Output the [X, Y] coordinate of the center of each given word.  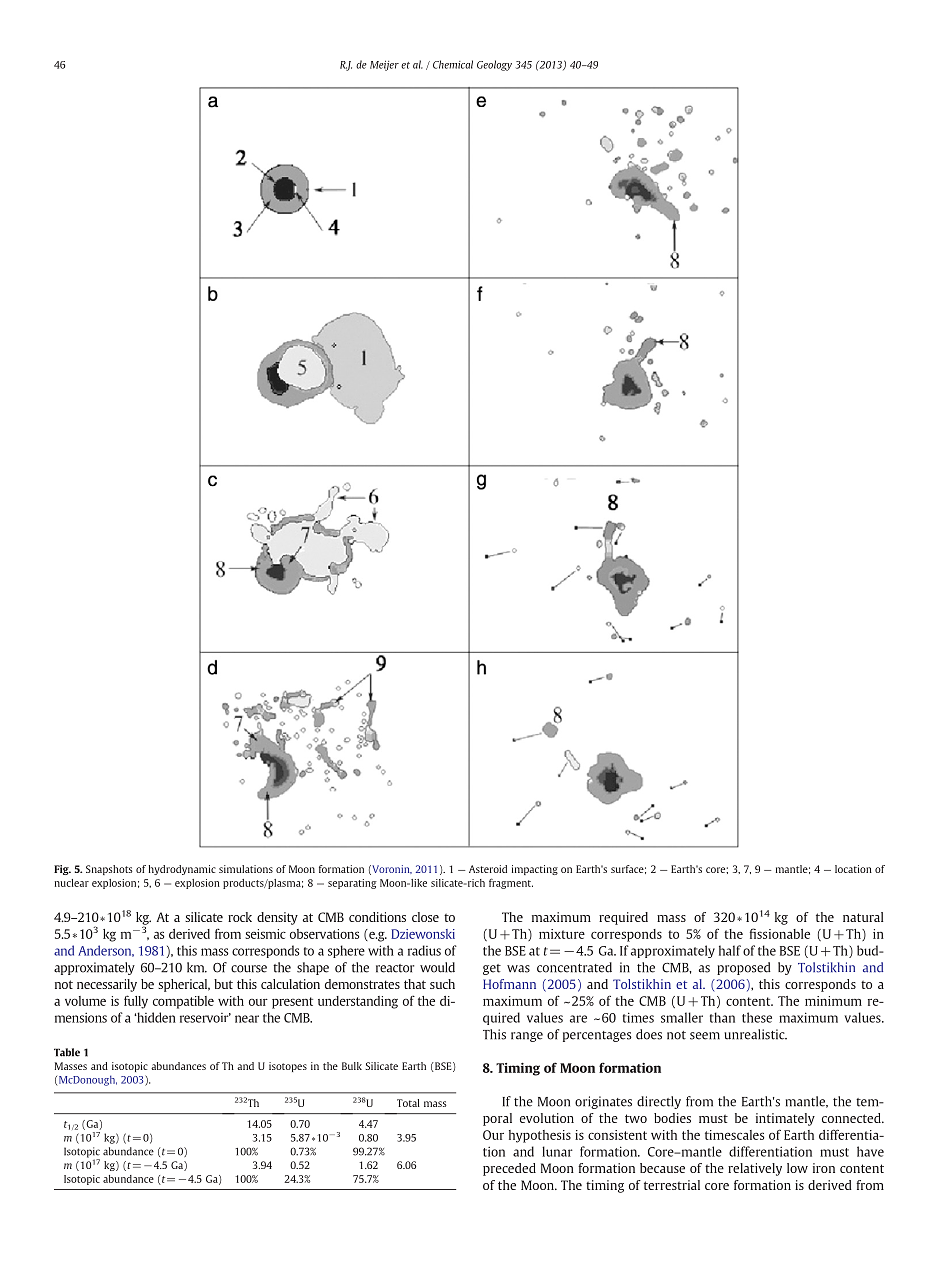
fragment [511, 883]
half [730, 950]
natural [863, 917]
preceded [509, 1169]
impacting [535, 870]
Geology [494, 65]
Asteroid [488, 869]
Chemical [453, 64]
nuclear [72, 883]
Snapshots [109, 870]
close [425, 917]
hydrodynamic [182, 870]
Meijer [384, 65]
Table [67, 1052]
